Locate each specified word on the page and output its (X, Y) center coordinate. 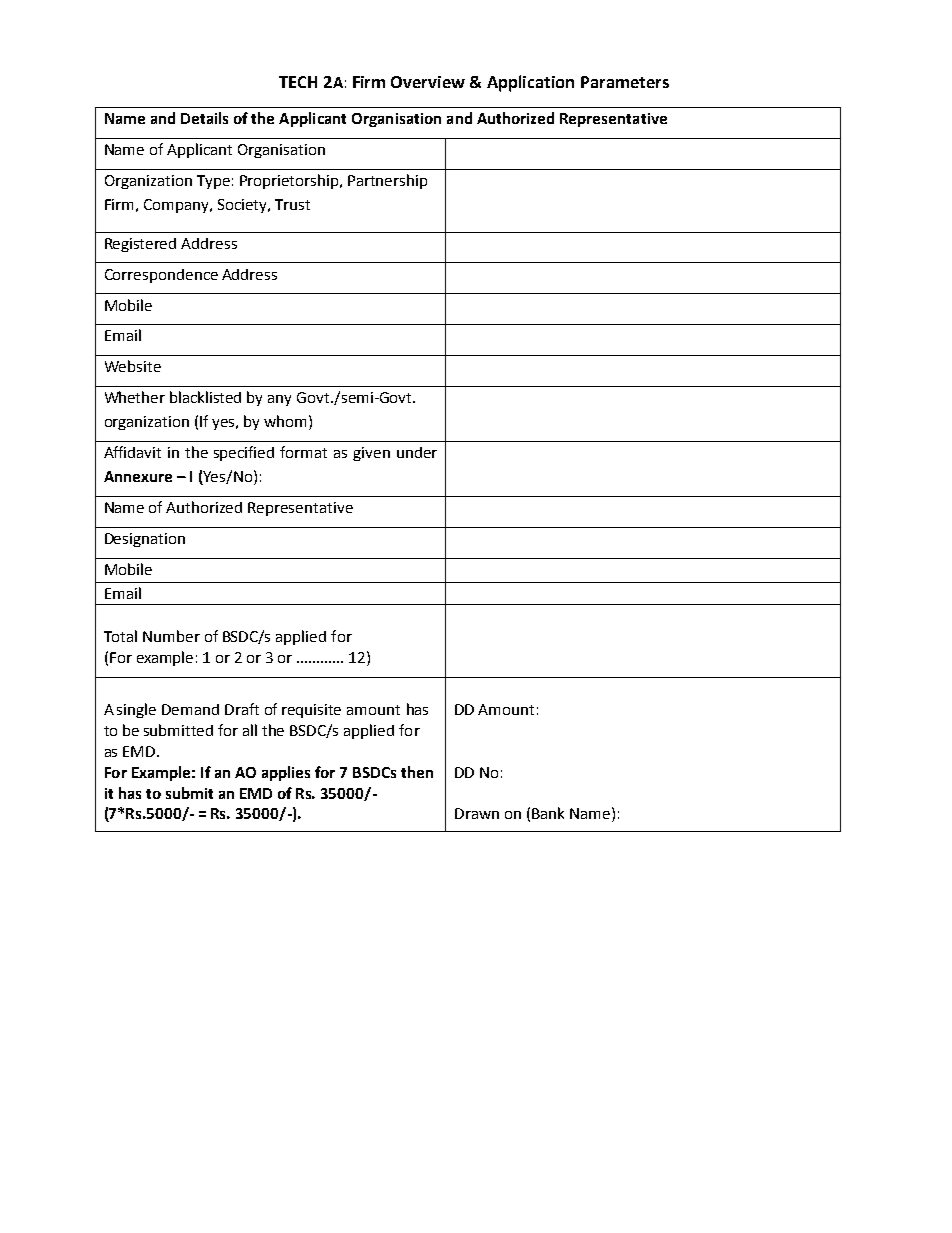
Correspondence (161, 276)
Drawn (477, 813)
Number (171, 636)
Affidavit (132, 452)
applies (286, 773)
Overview (428, 82)
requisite (311, 711)
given (371, 454)
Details (204, 118)
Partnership (387, 181)
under (417, 452)
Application (530, 83)
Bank (548, 813)
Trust (292, 204)
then (417, 772)
